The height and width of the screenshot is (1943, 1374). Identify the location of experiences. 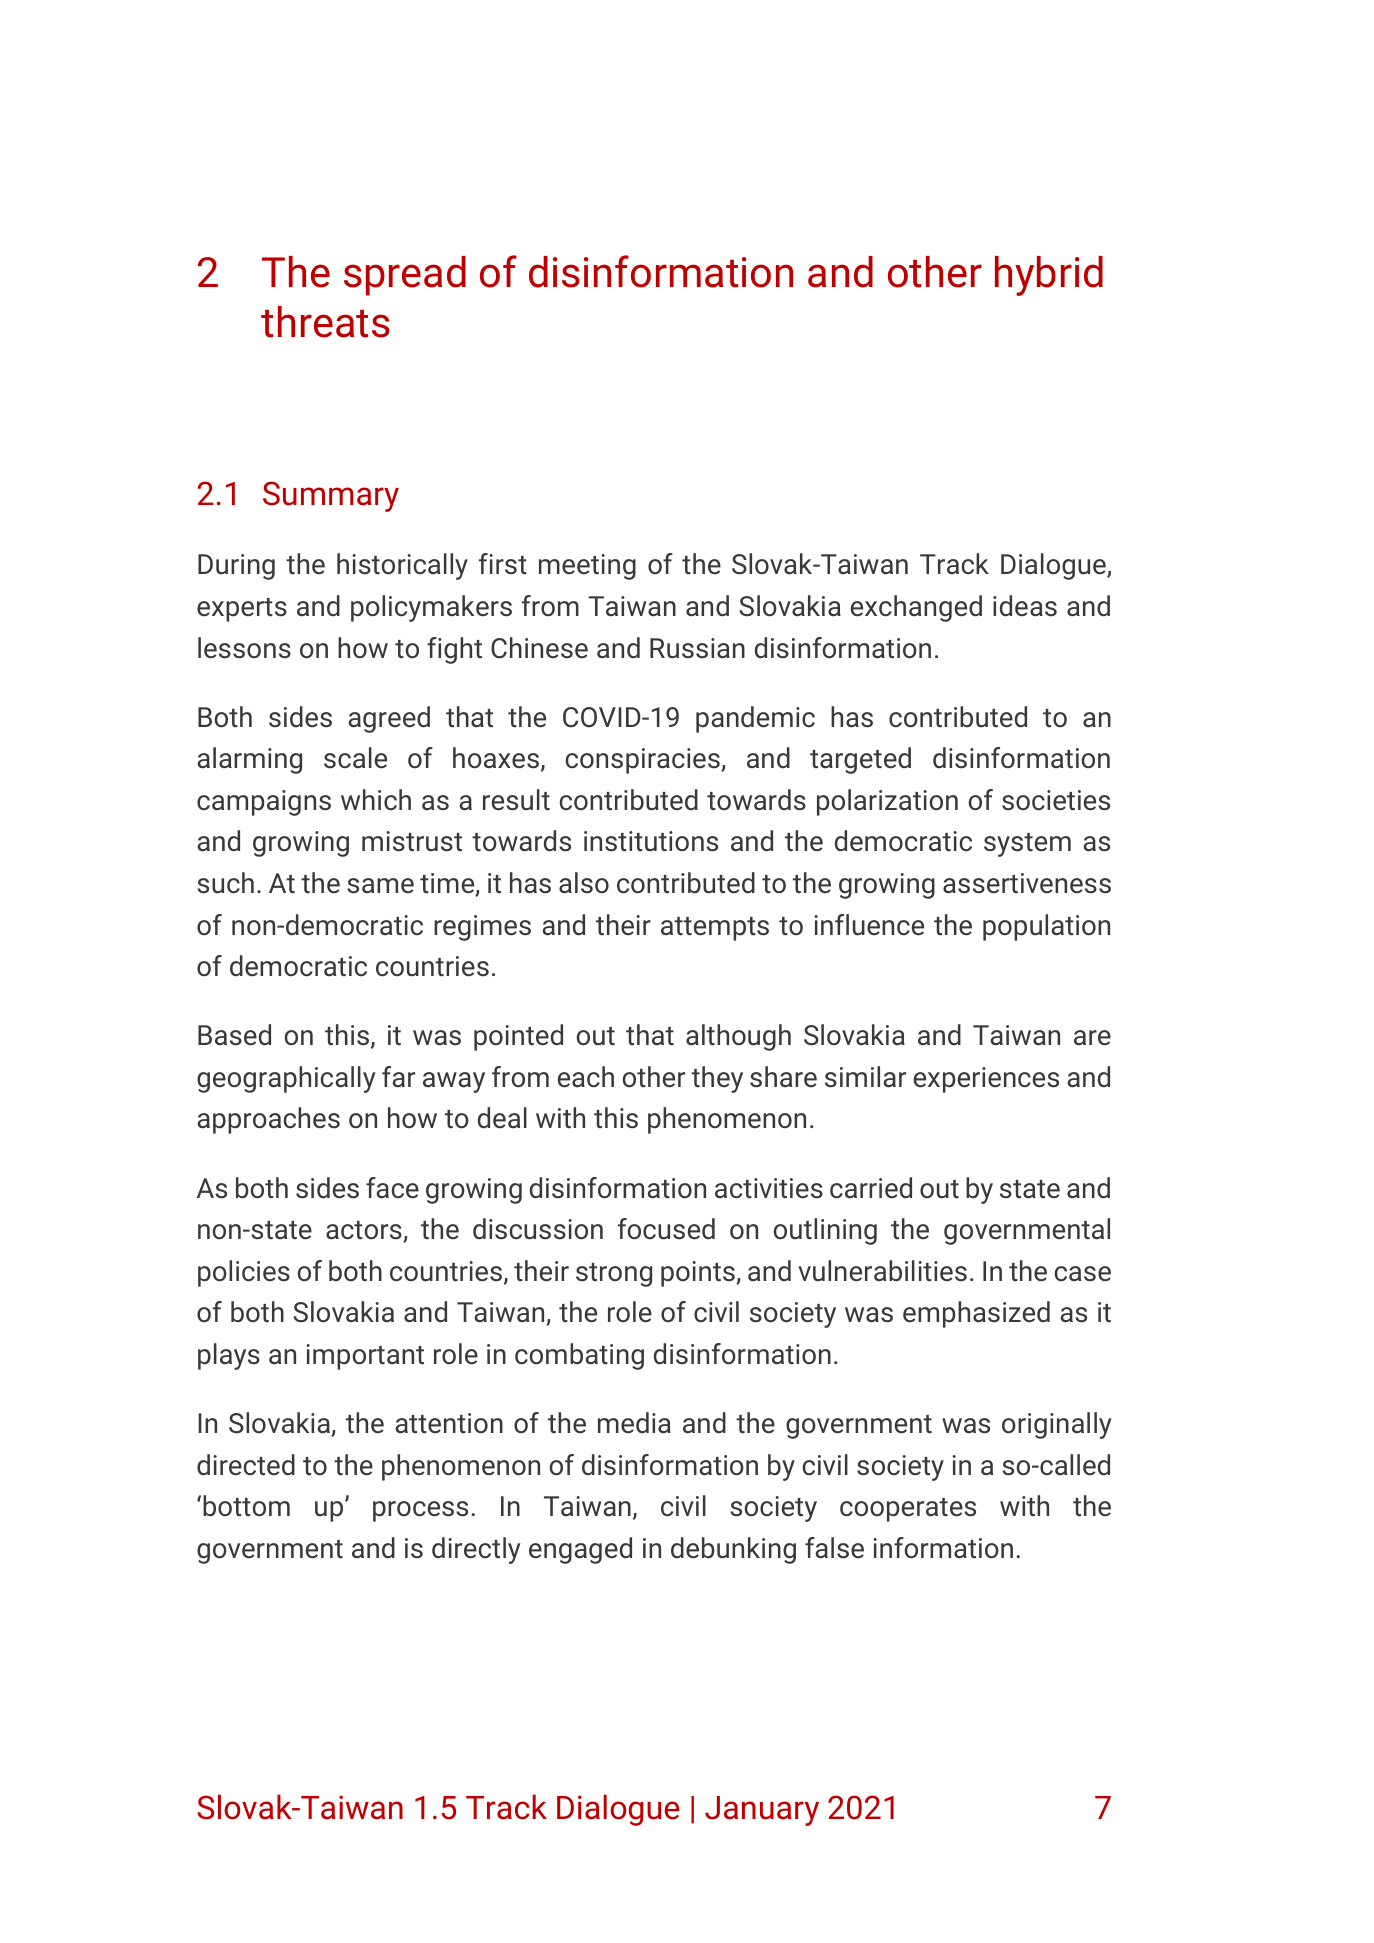
(986, 1080).
